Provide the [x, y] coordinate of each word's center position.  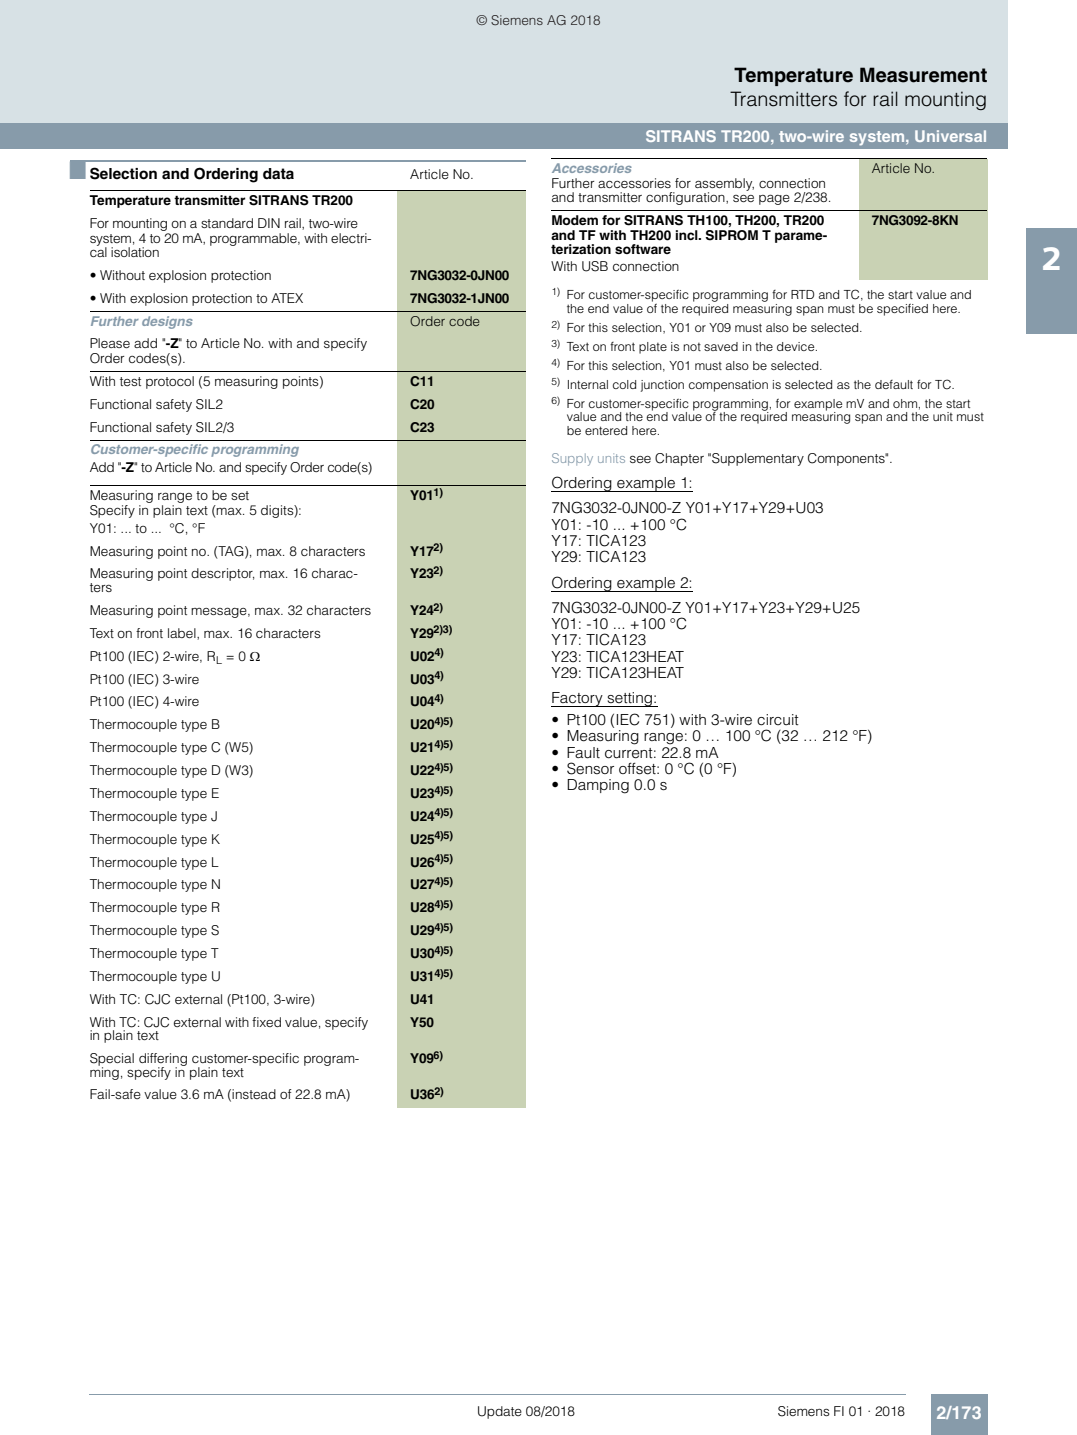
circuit [778, 720]
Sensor [590, 768]
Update [500, 1412]
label [183, 634]
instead [254, 1094]
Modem [575, 220]
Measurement [923, 75]
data [278, 174]
